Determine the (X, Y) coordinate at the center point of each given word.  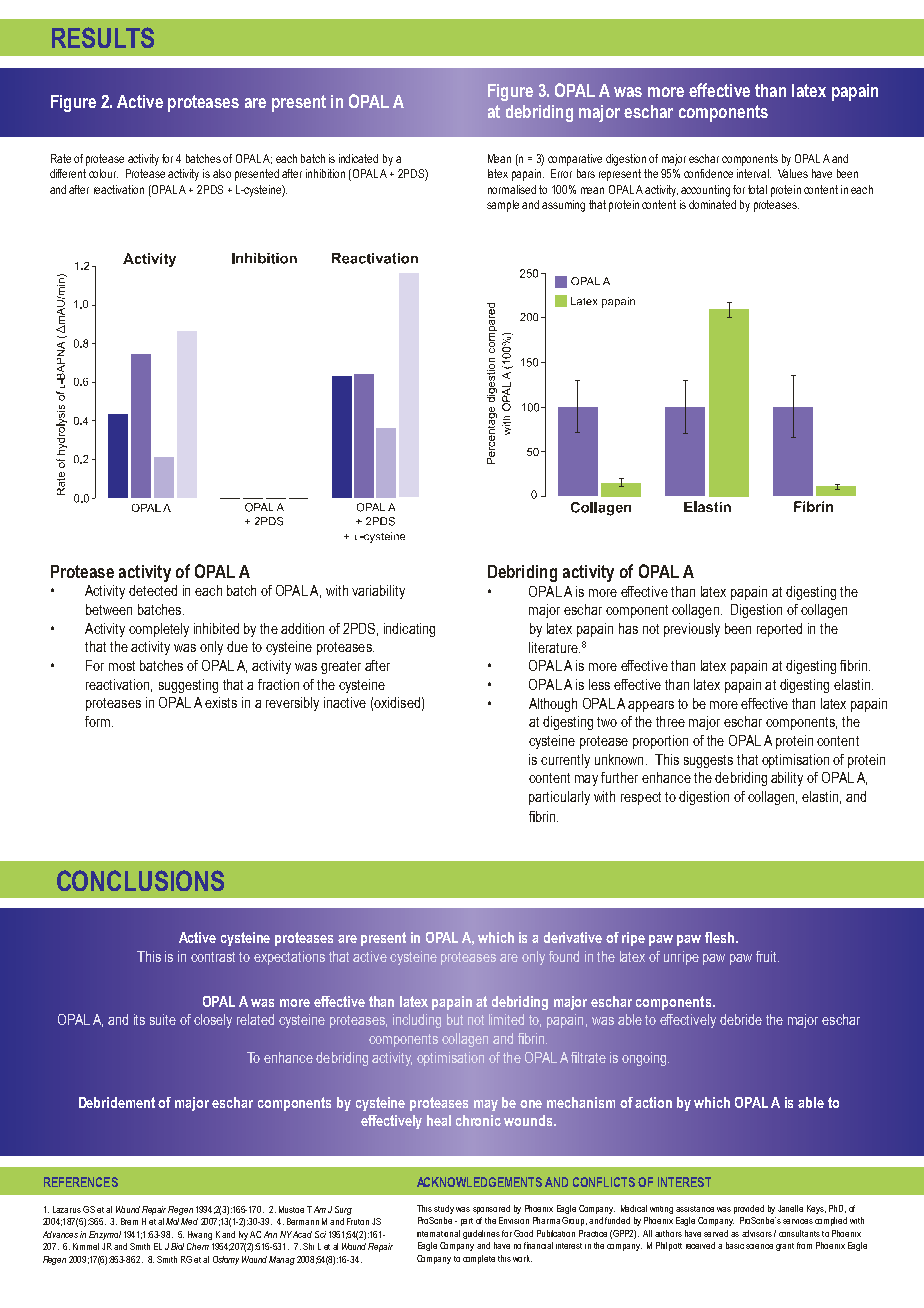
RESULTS (103, 37)
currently (565, 761)
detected (153, 590)
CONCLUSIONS (140, 880)
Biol (177, 1246)
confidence (708, 173)
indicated (358, 158)
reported (779, 630)
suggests (708, 761)
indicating (409, 630)
